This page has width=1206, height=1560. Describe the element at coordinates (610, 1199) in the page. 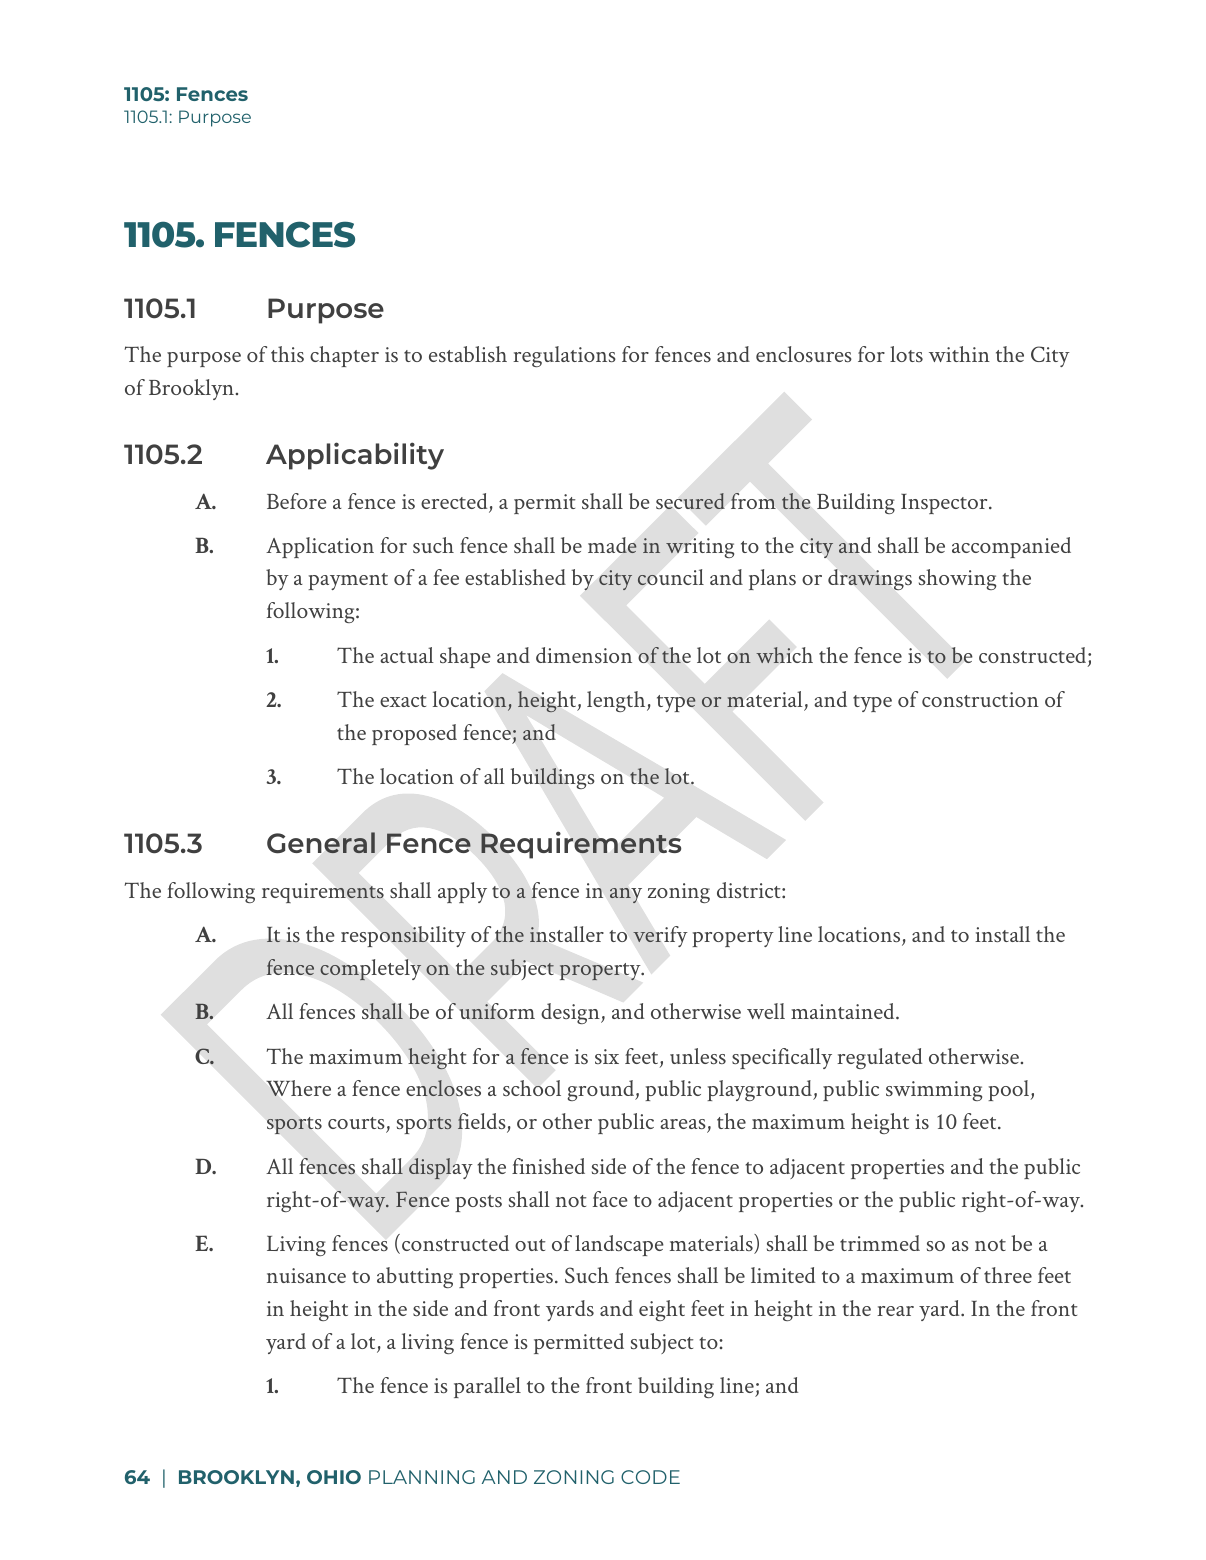

I see `face` at that location.
